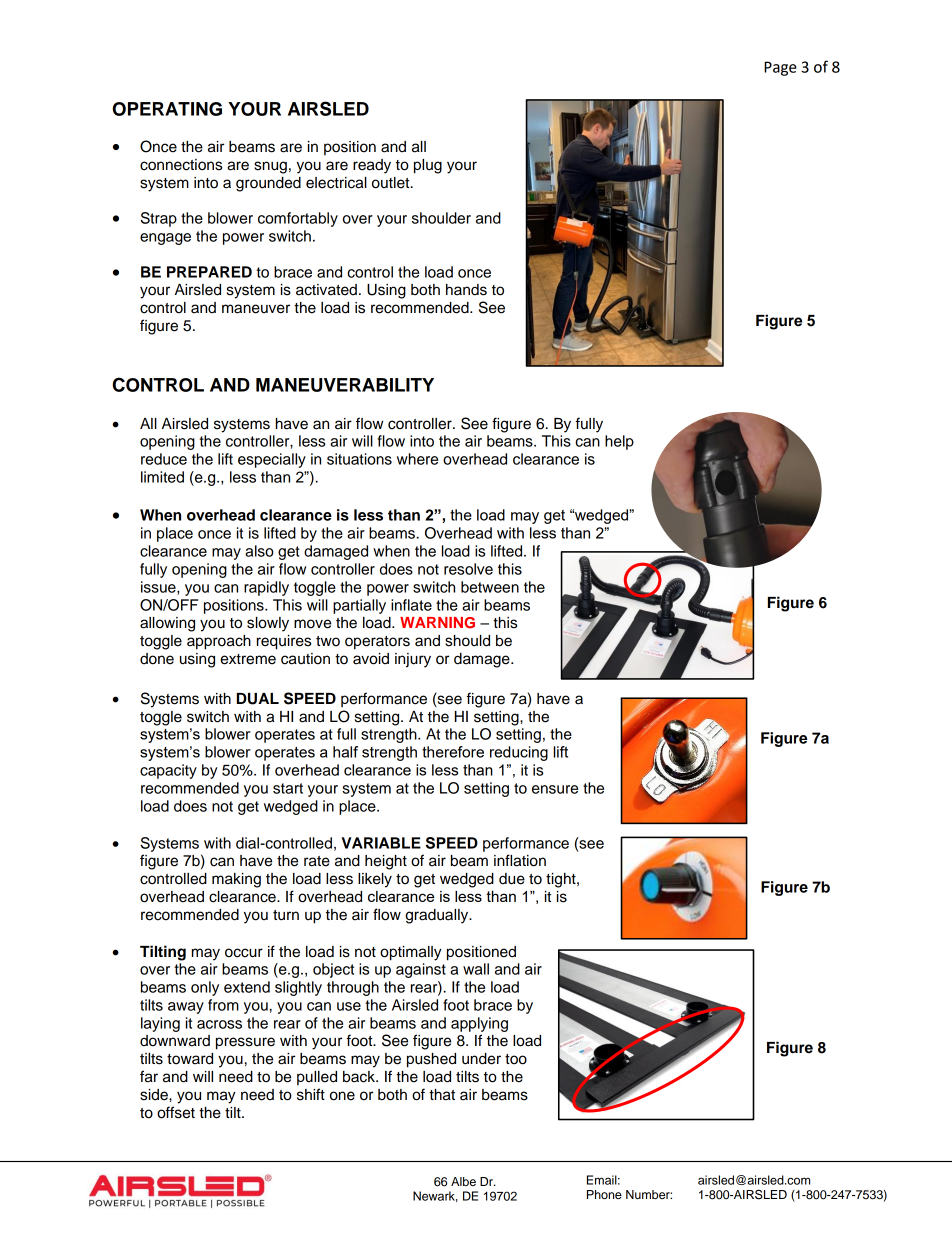  Describe the element at coordinates (780, 68) in the document. I see `Page` at that location.
